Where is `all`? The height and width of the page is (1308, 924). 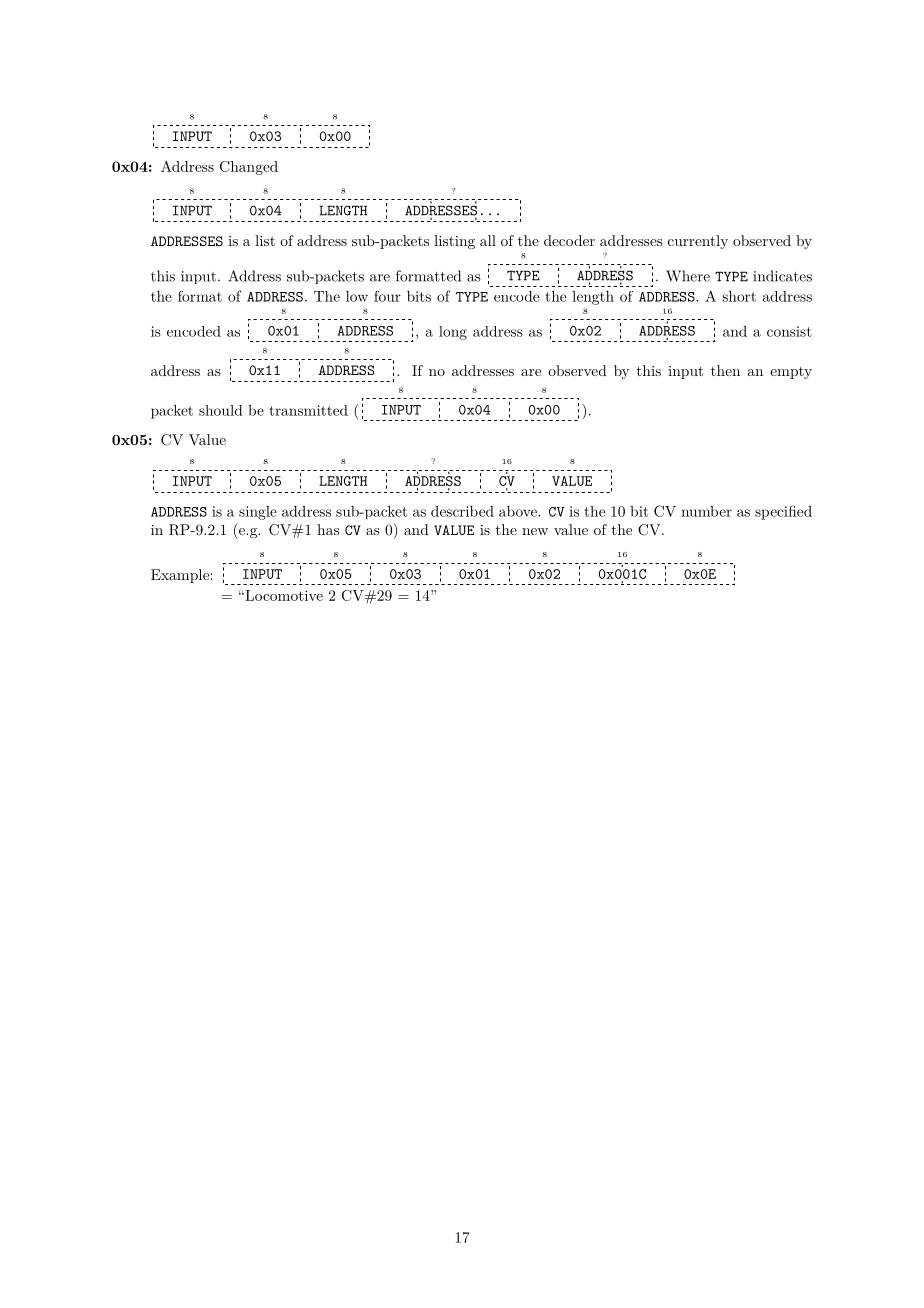 all is located at coordinates (488, 240).
